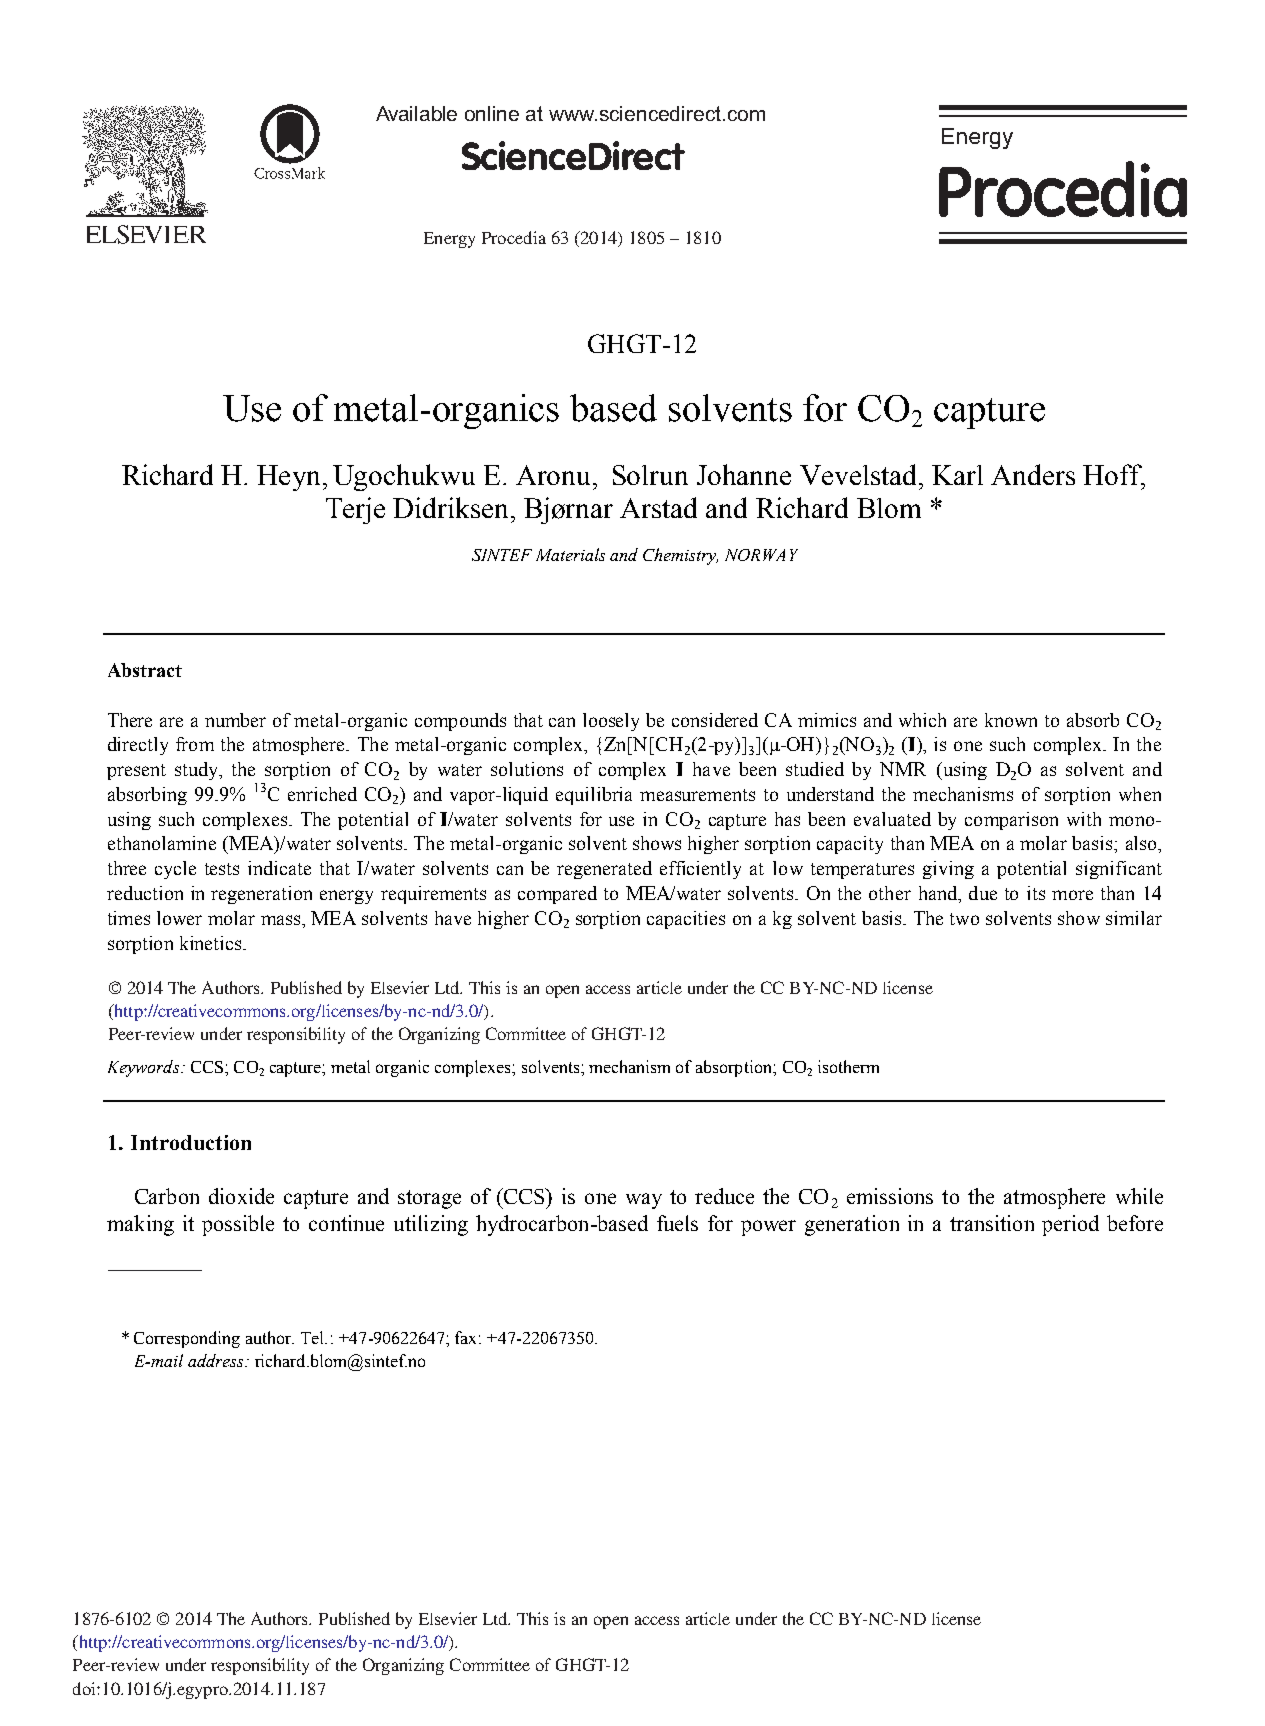 The height and width of the screenshot is (1726, 1265). Describe the element at coordinates (85, 1688) in the screenshot. I see `doi` at that location.
